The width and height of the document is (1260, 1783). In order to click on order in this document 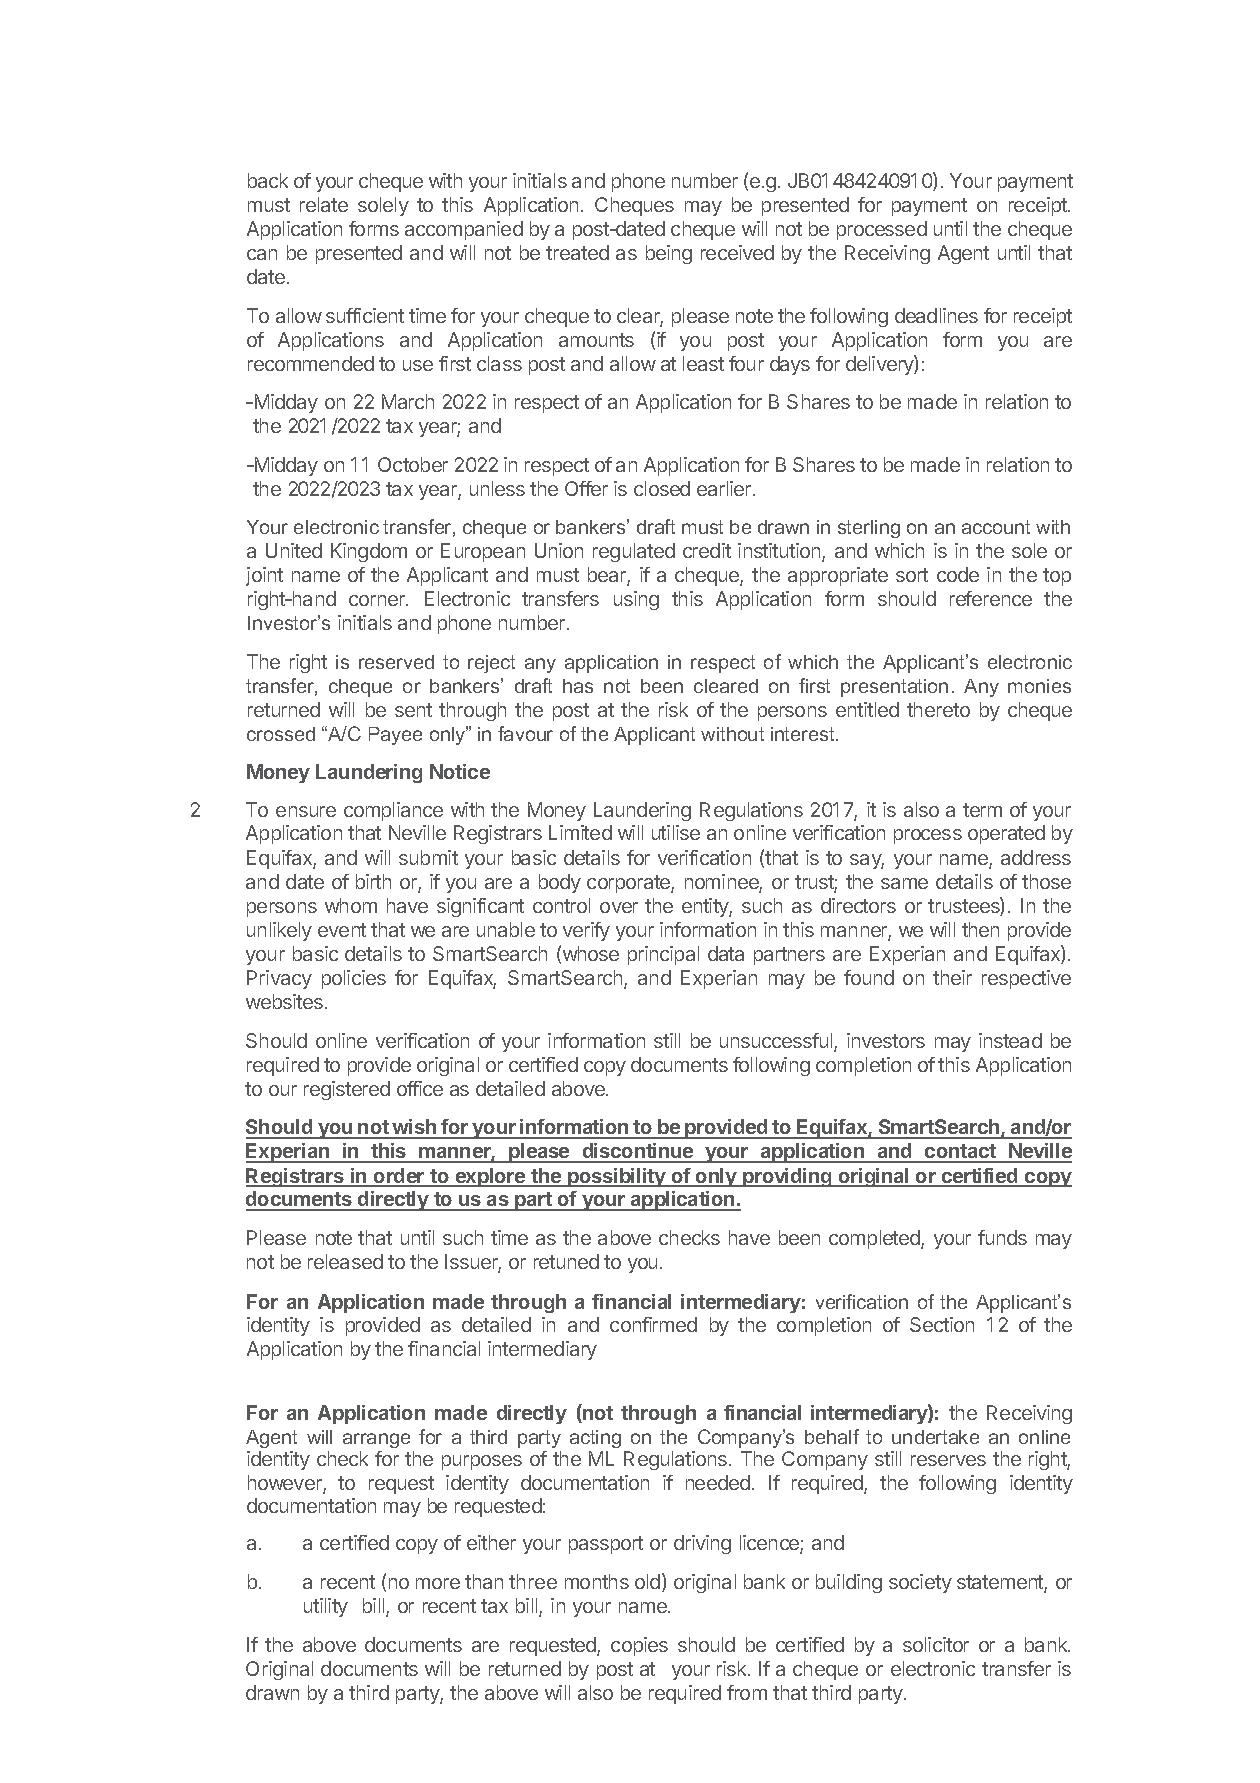, I will do `click(399, 1177)`.
